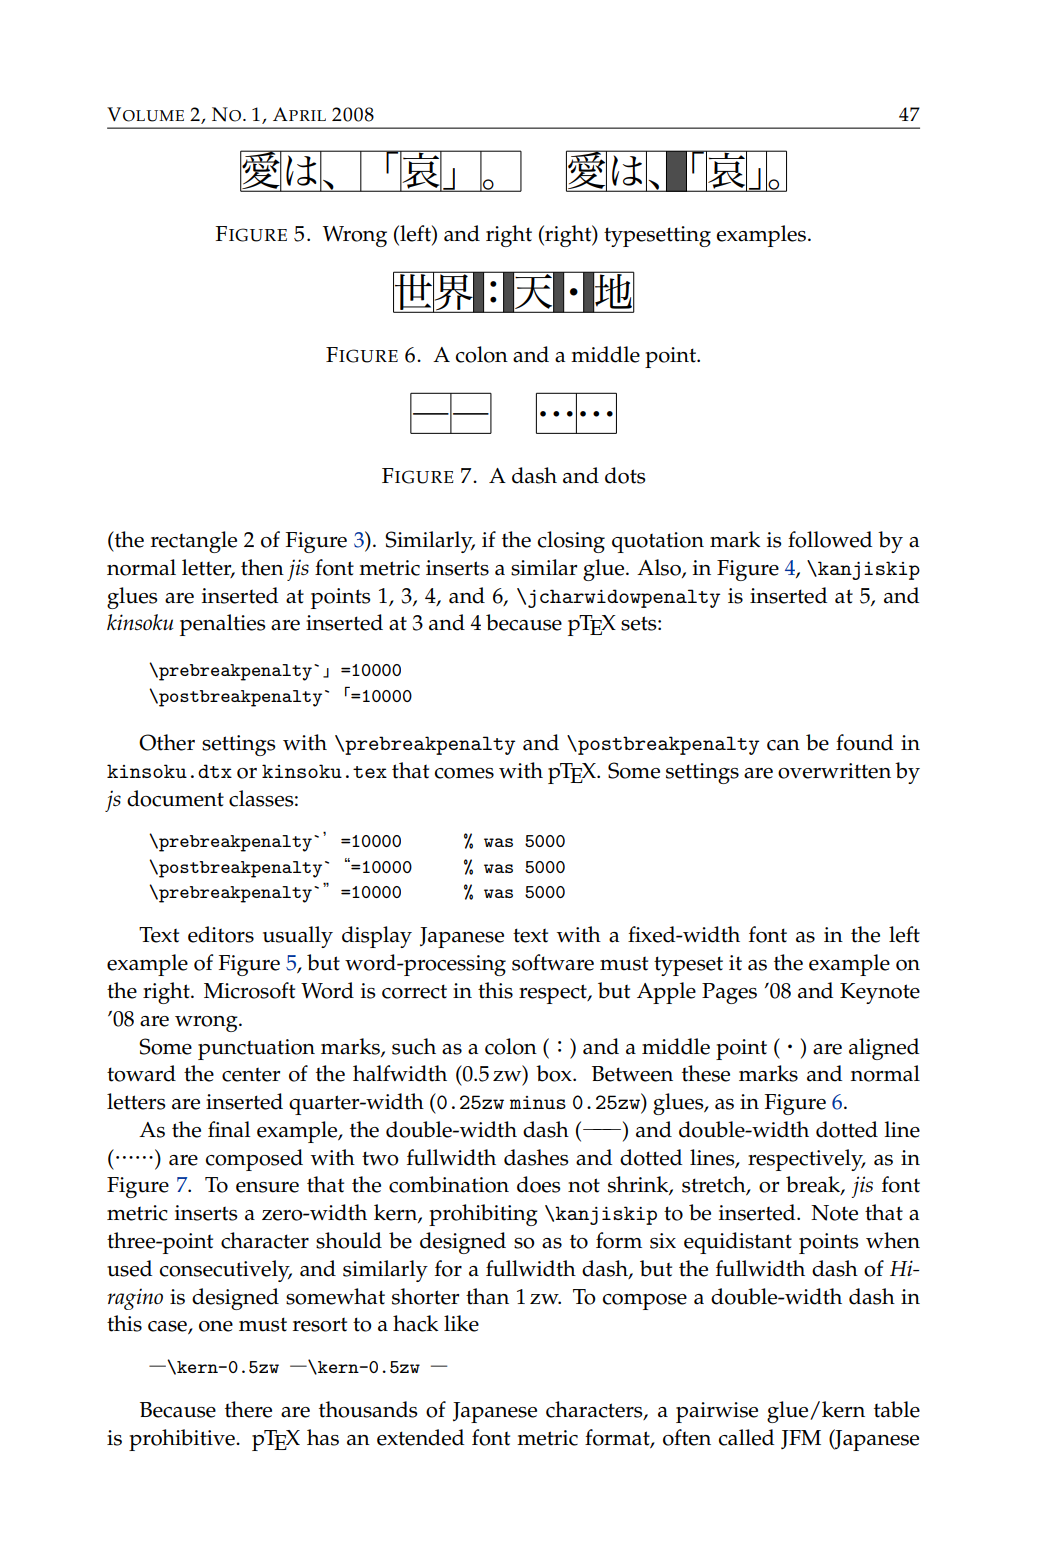  Describe the element at coordinates (738, 1243) in the page. I see `equidistant` at that location.
